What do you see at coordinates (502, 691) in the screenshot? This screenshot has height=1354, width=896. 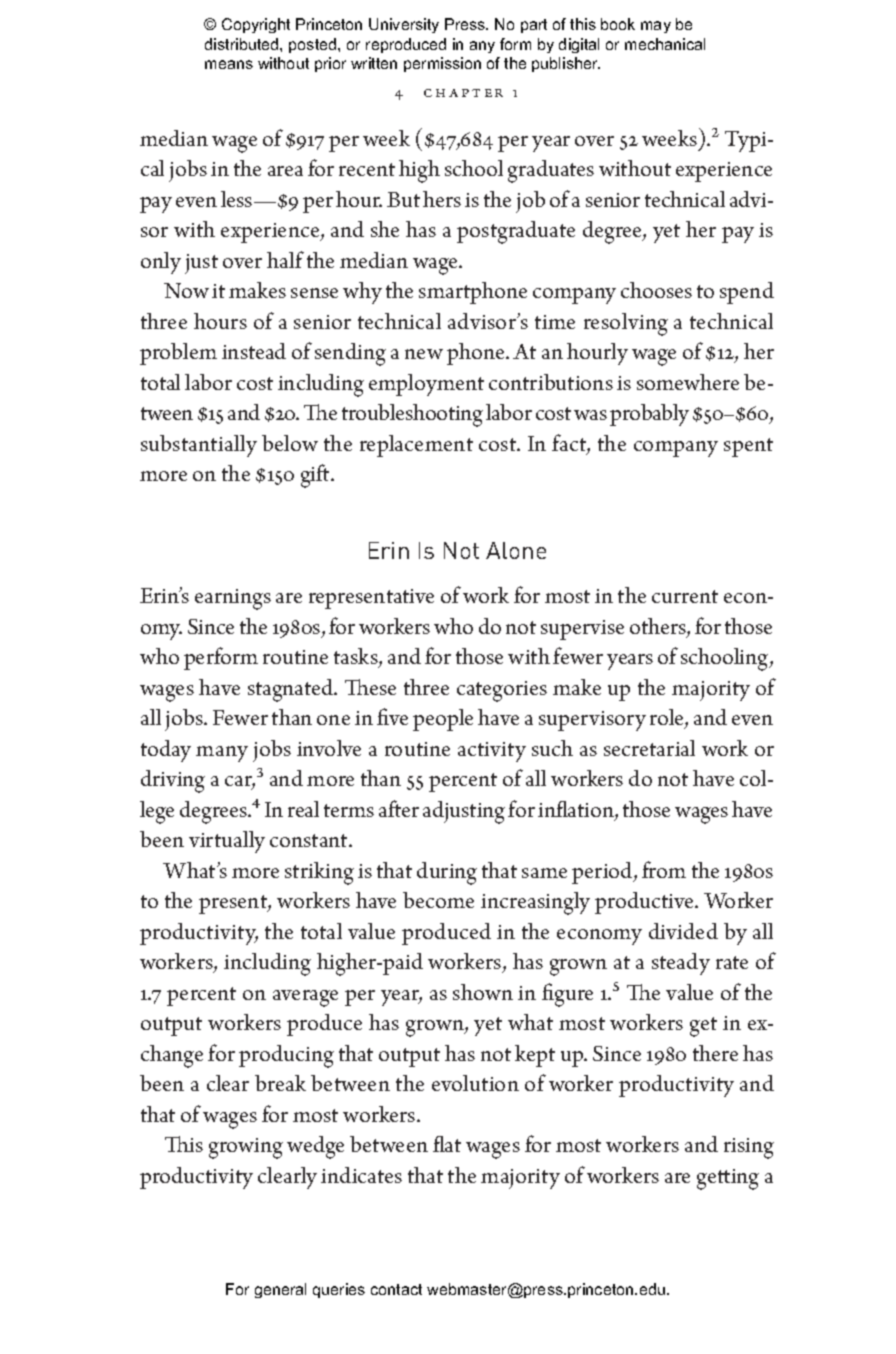 I see `categories` at bounding box center [502, 691].
